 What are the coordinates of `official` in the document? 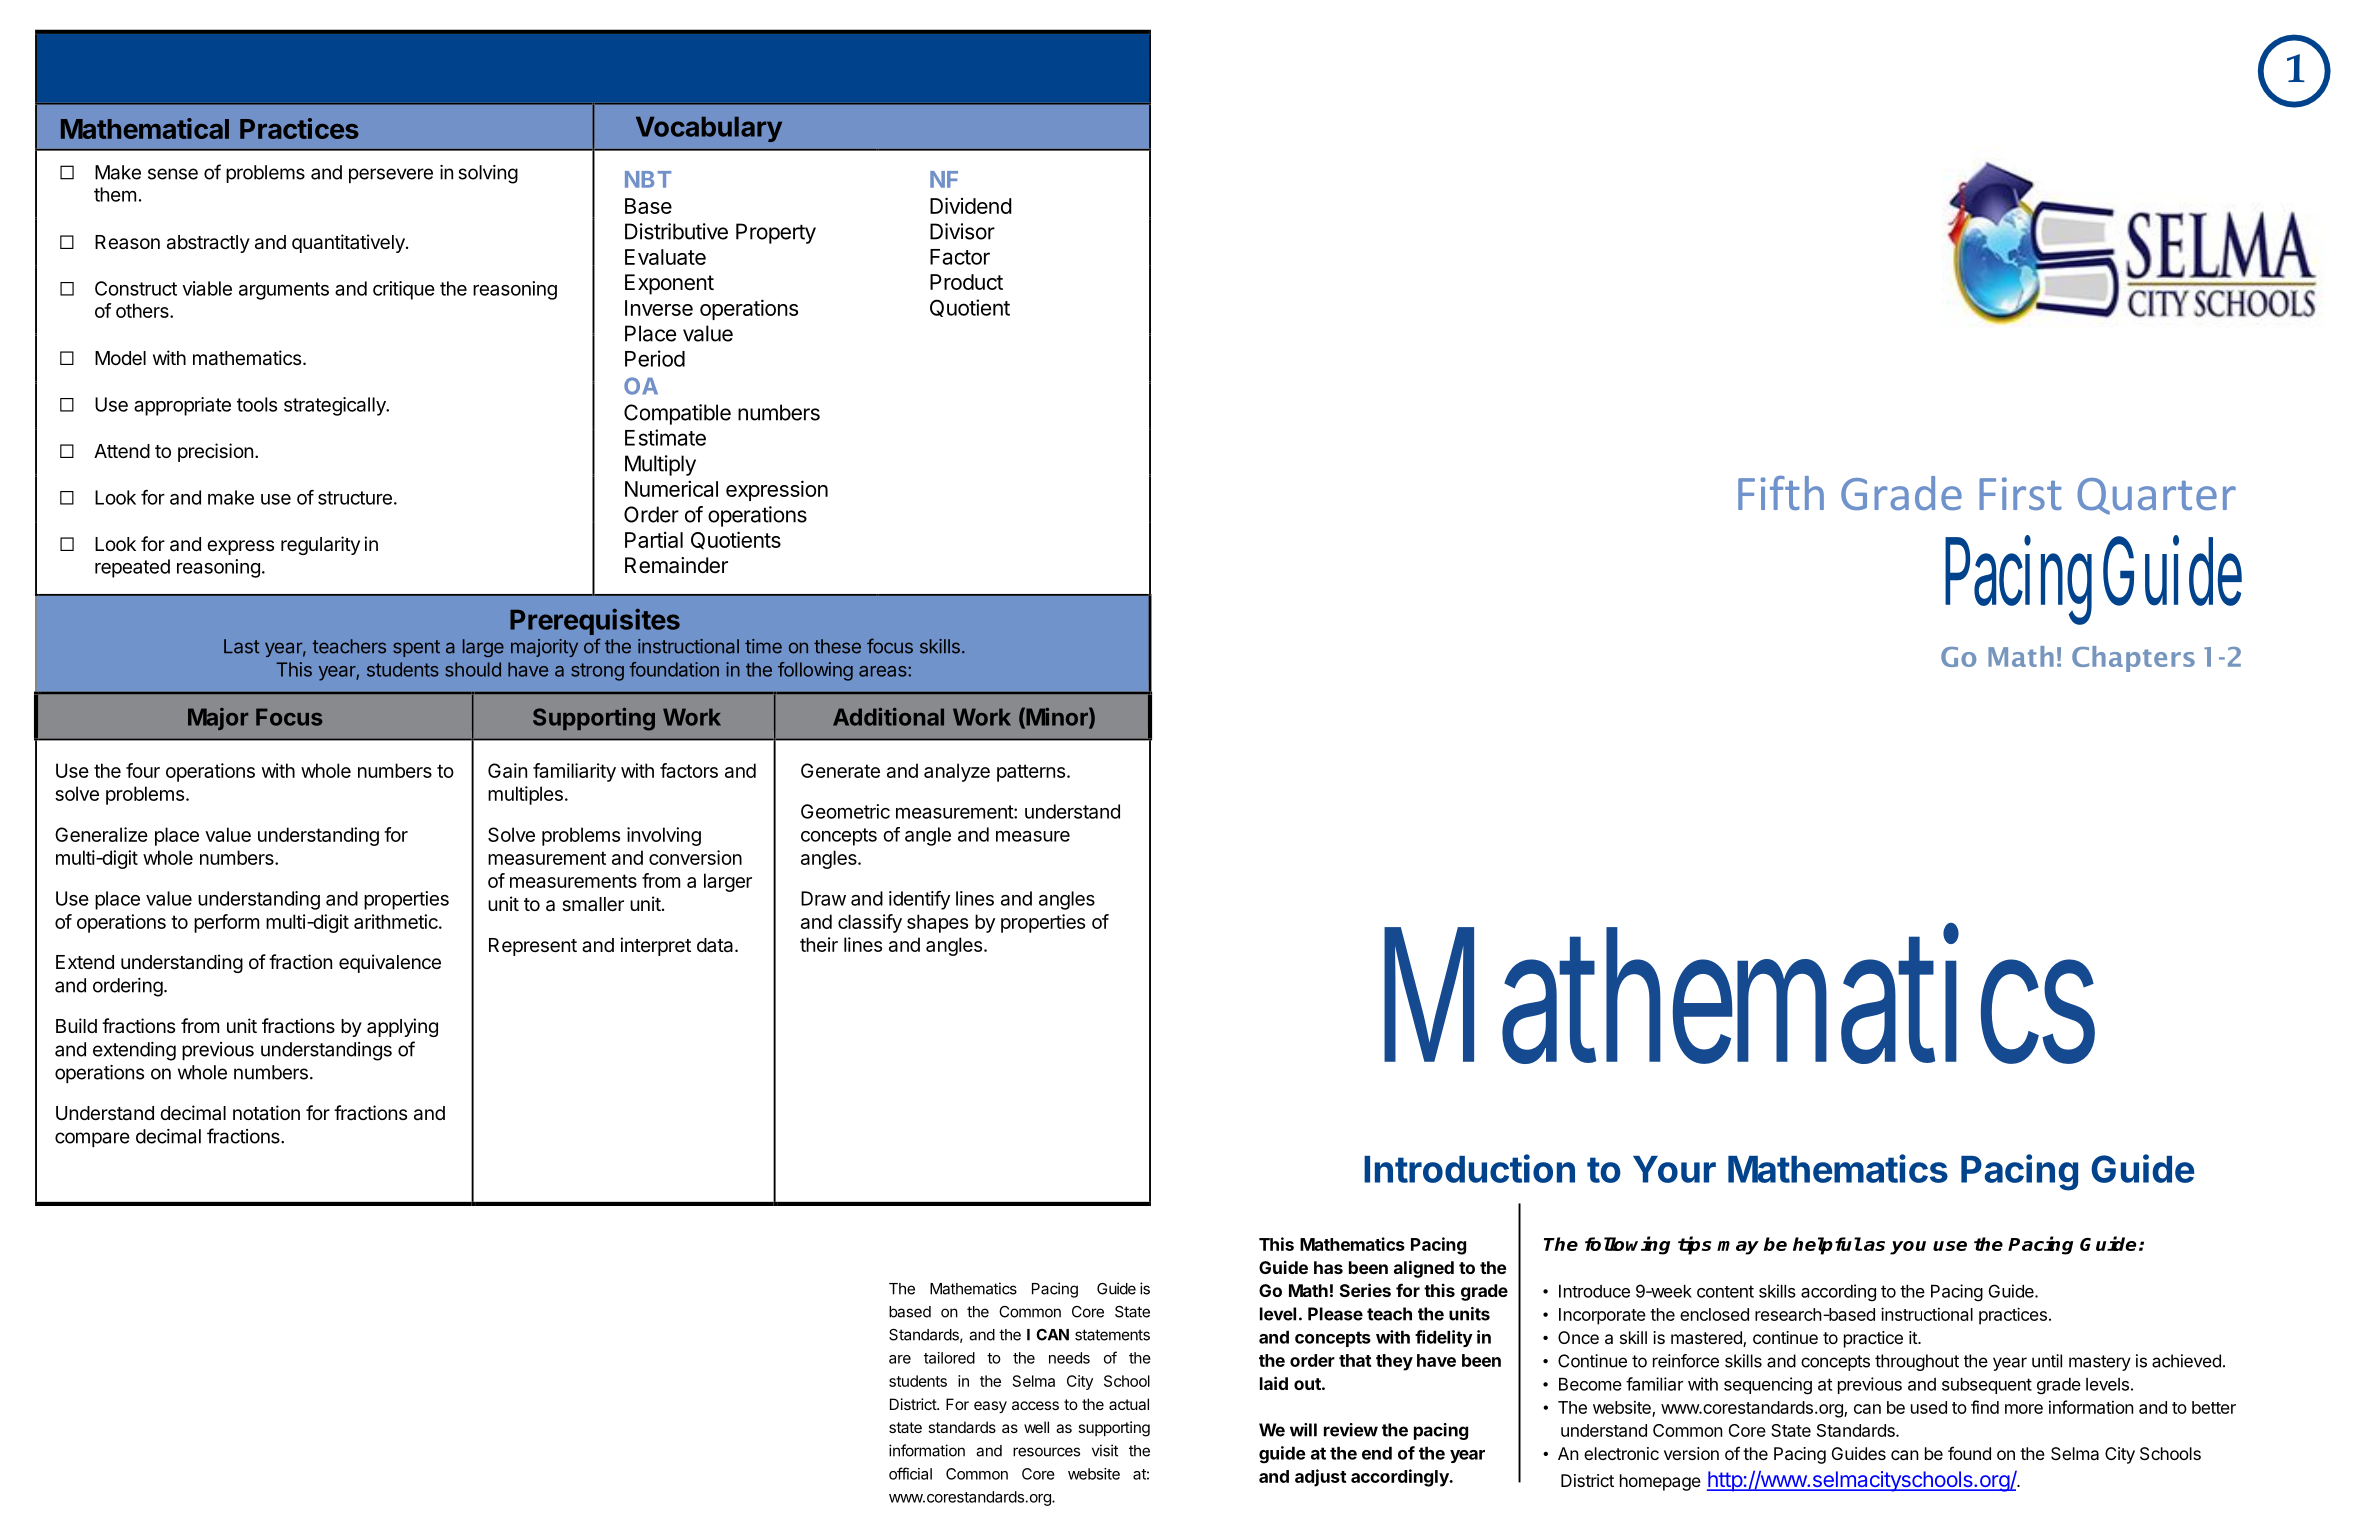 It's located at (910, 1473).
